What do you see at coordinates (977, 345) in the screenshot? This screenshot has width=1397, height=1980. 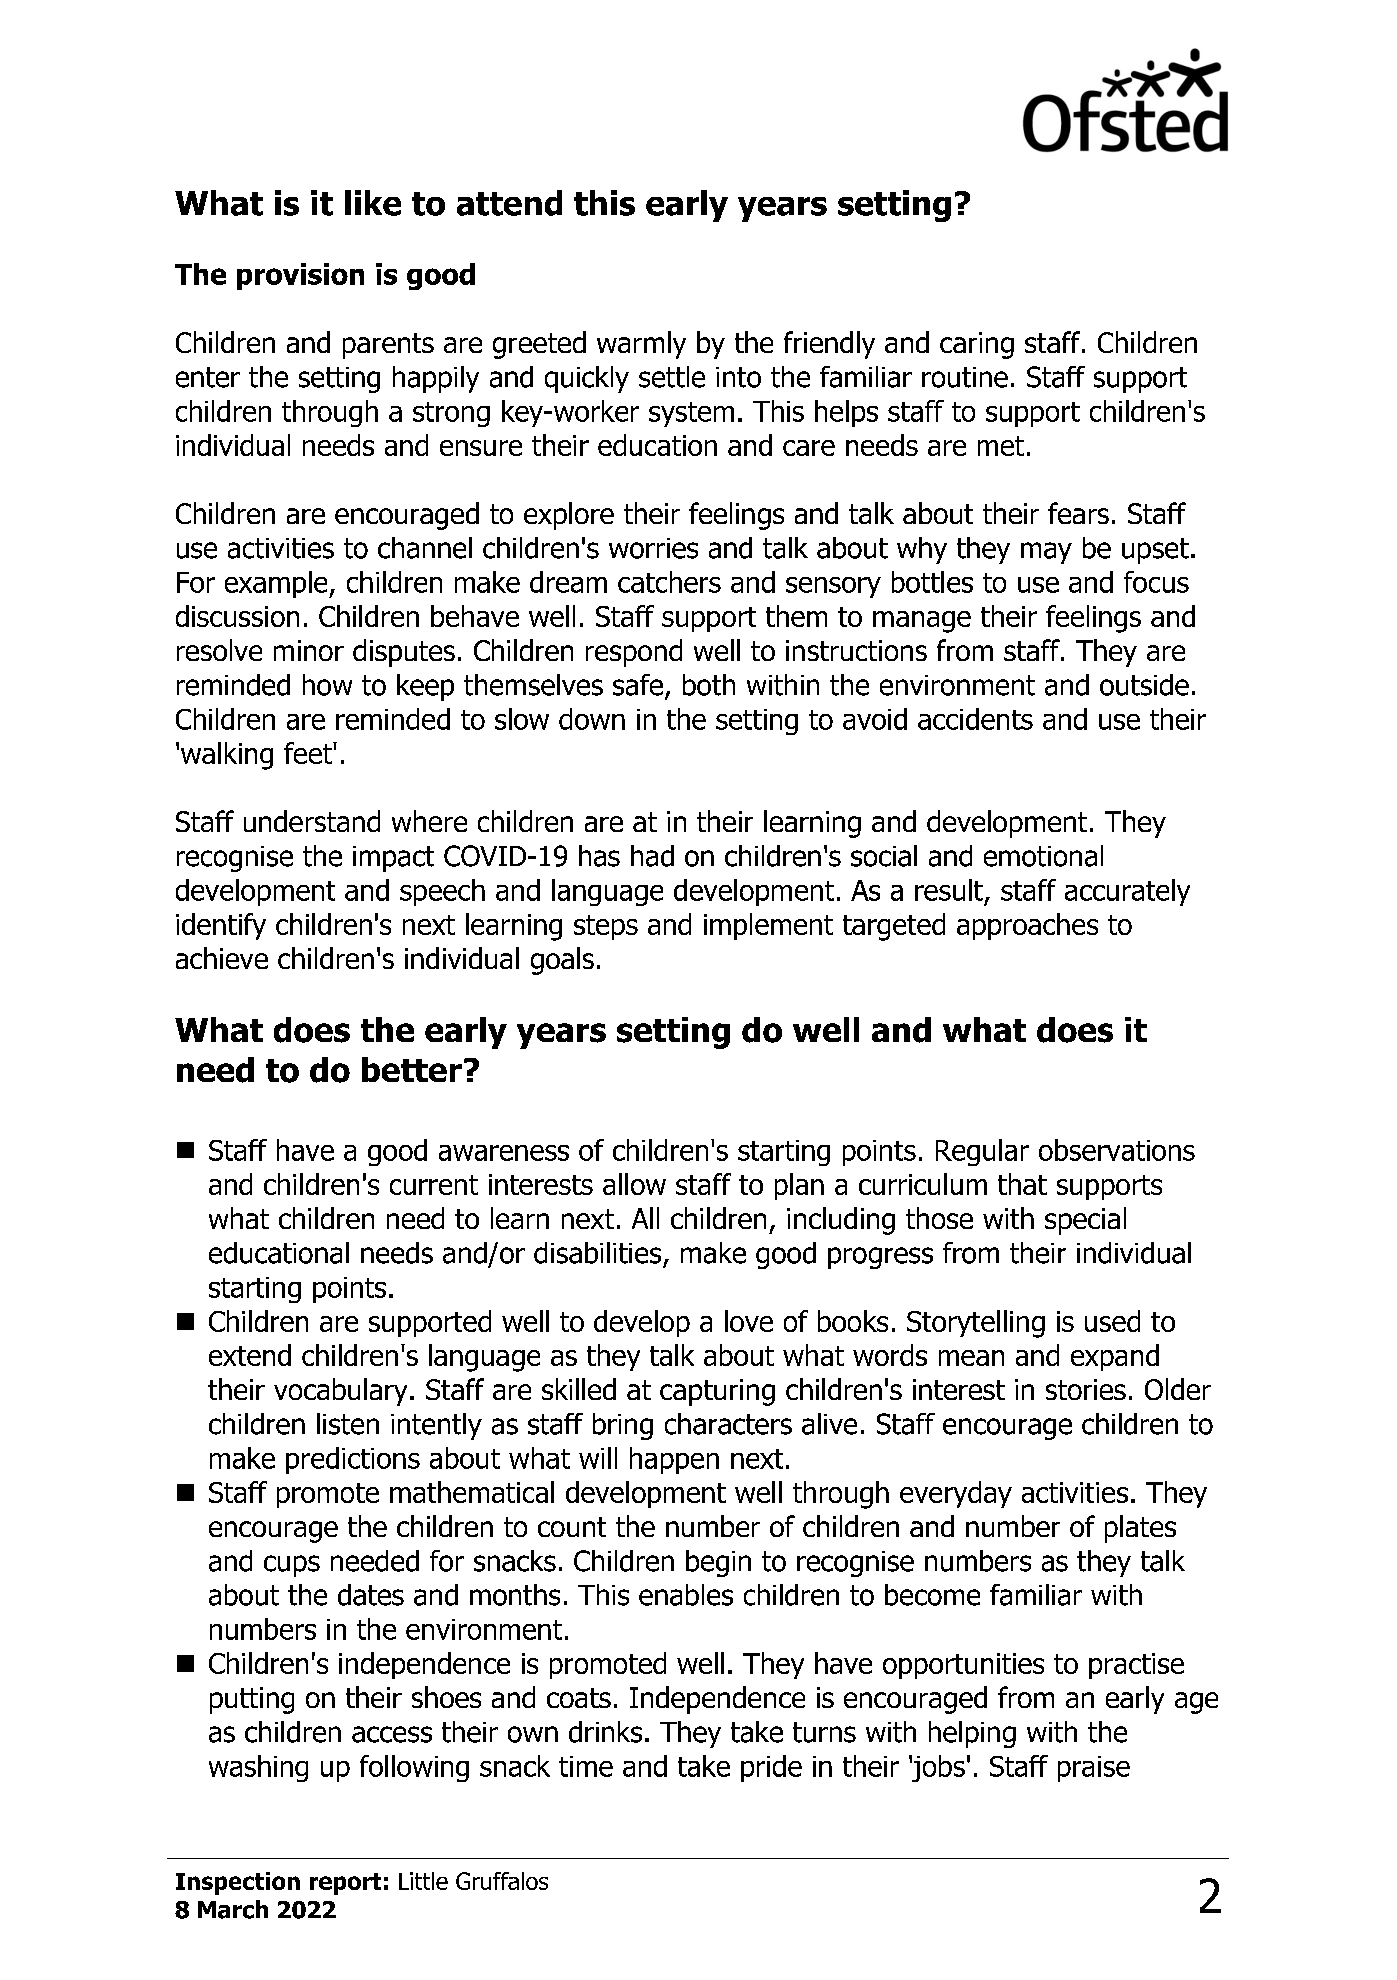 I see `caring` at bounding box center [977, 345].
